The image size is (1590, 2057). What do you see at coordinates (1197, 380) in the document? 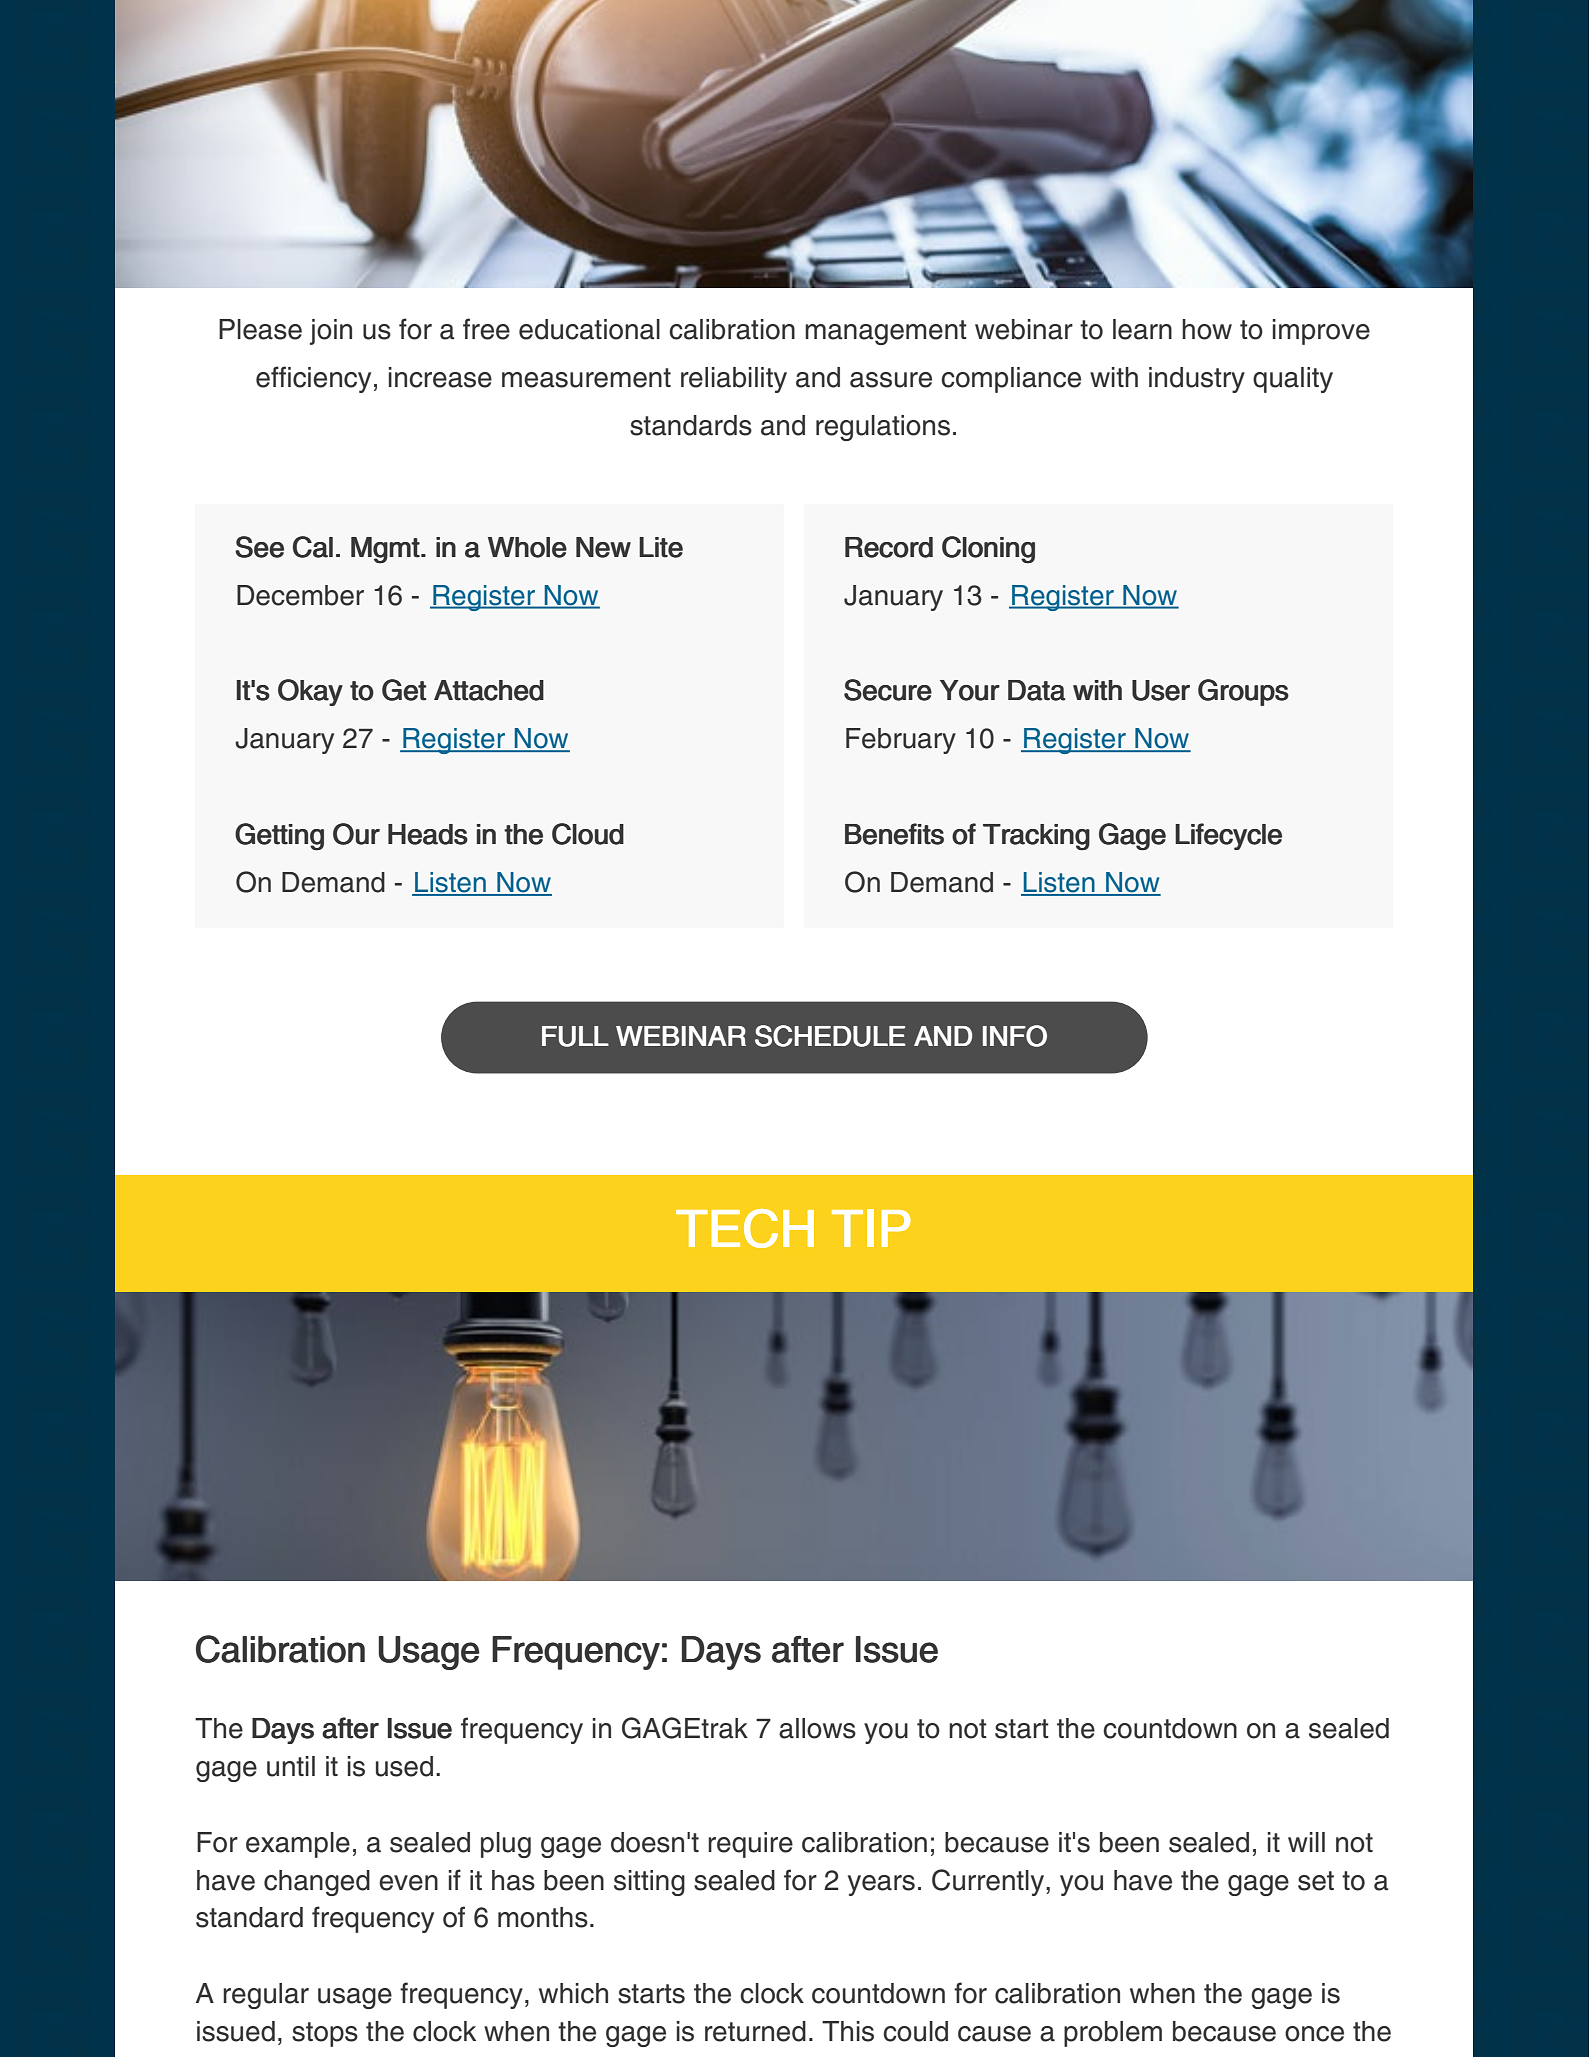
I see `industry` at bounding box center [1197, 380].
